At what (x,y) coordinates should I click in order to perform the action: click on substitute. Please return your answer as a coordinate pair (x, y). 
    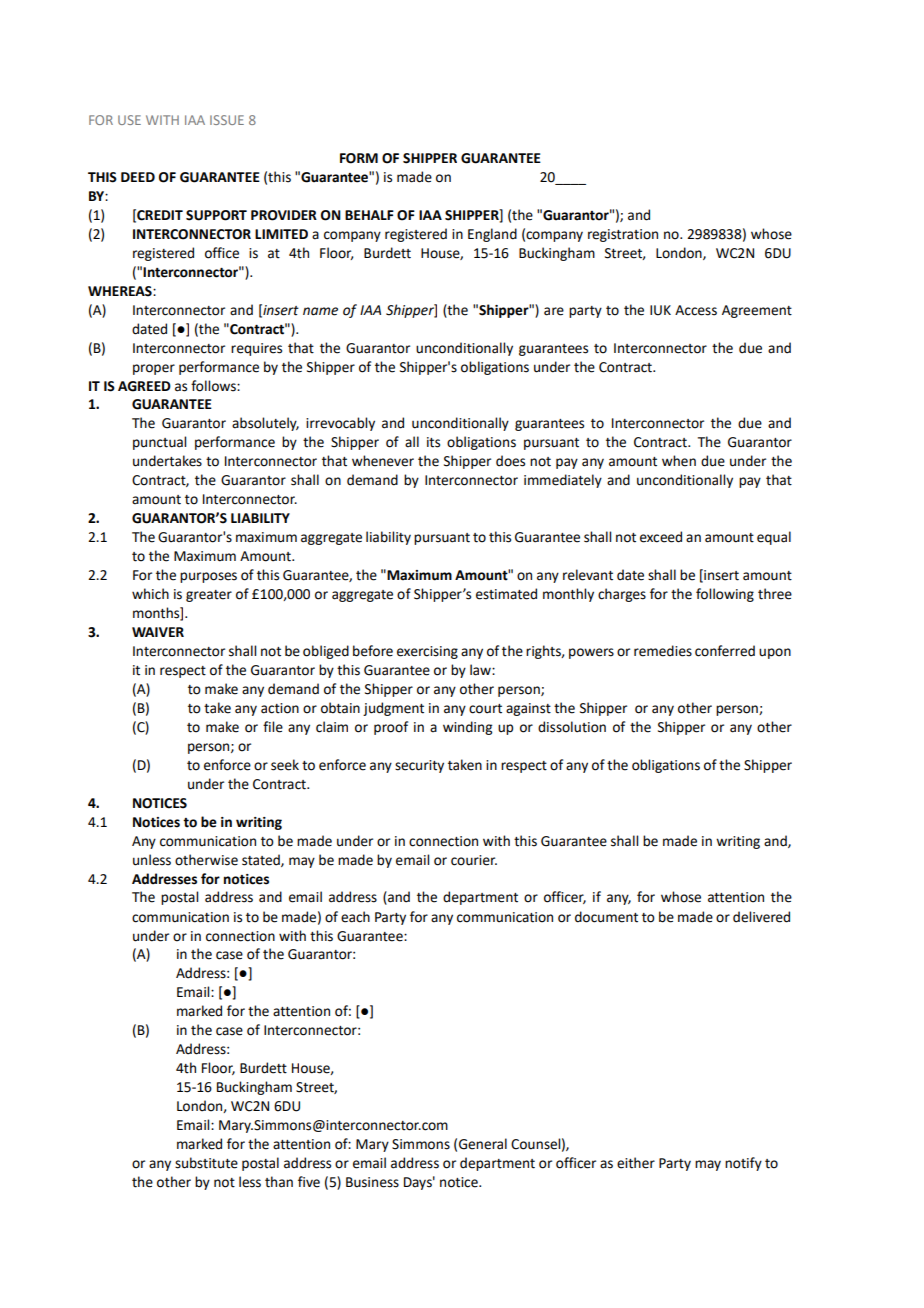
    Looking at the image, I should click on (206, 1163).
